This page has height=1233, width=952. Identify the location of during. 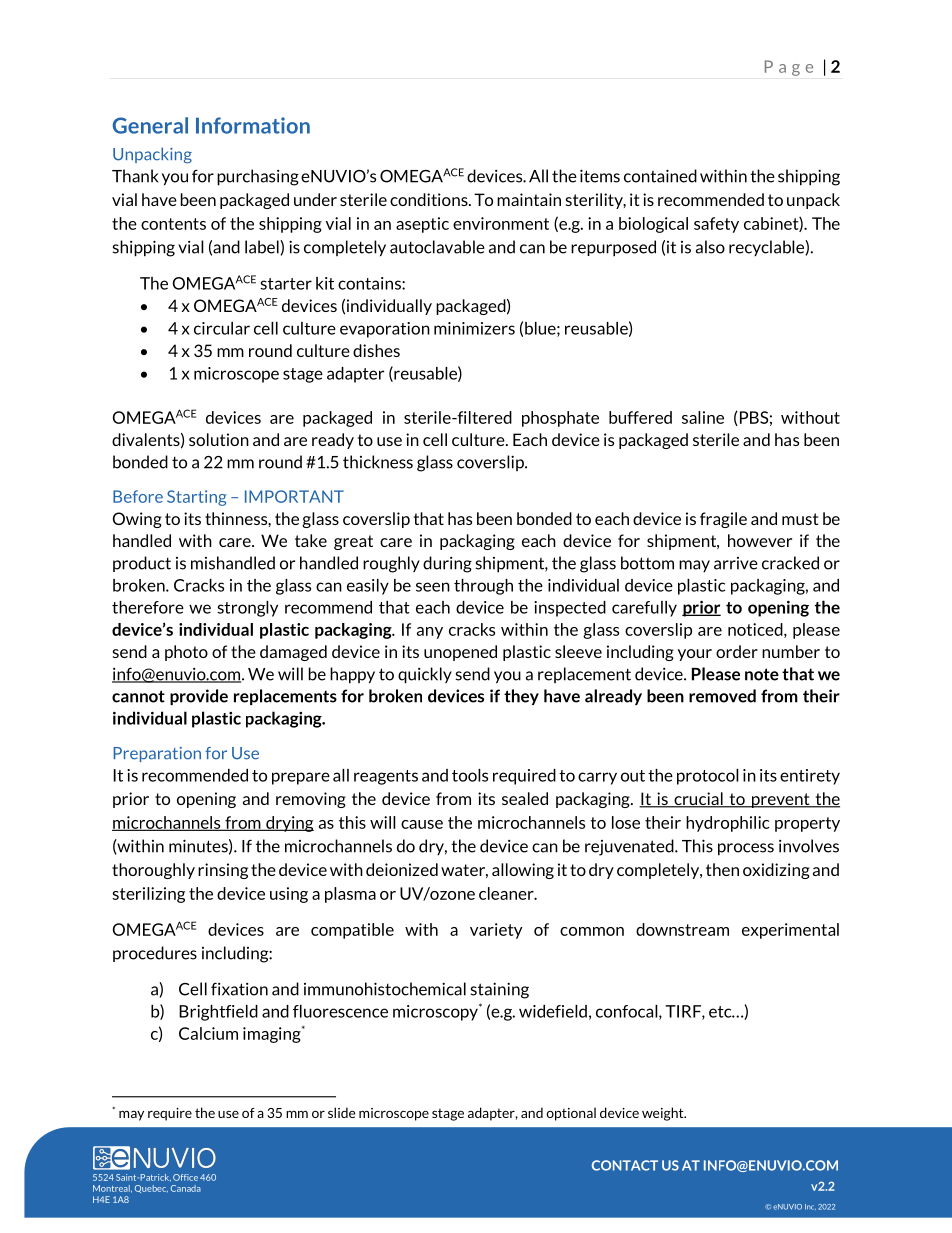
(447, 564).
